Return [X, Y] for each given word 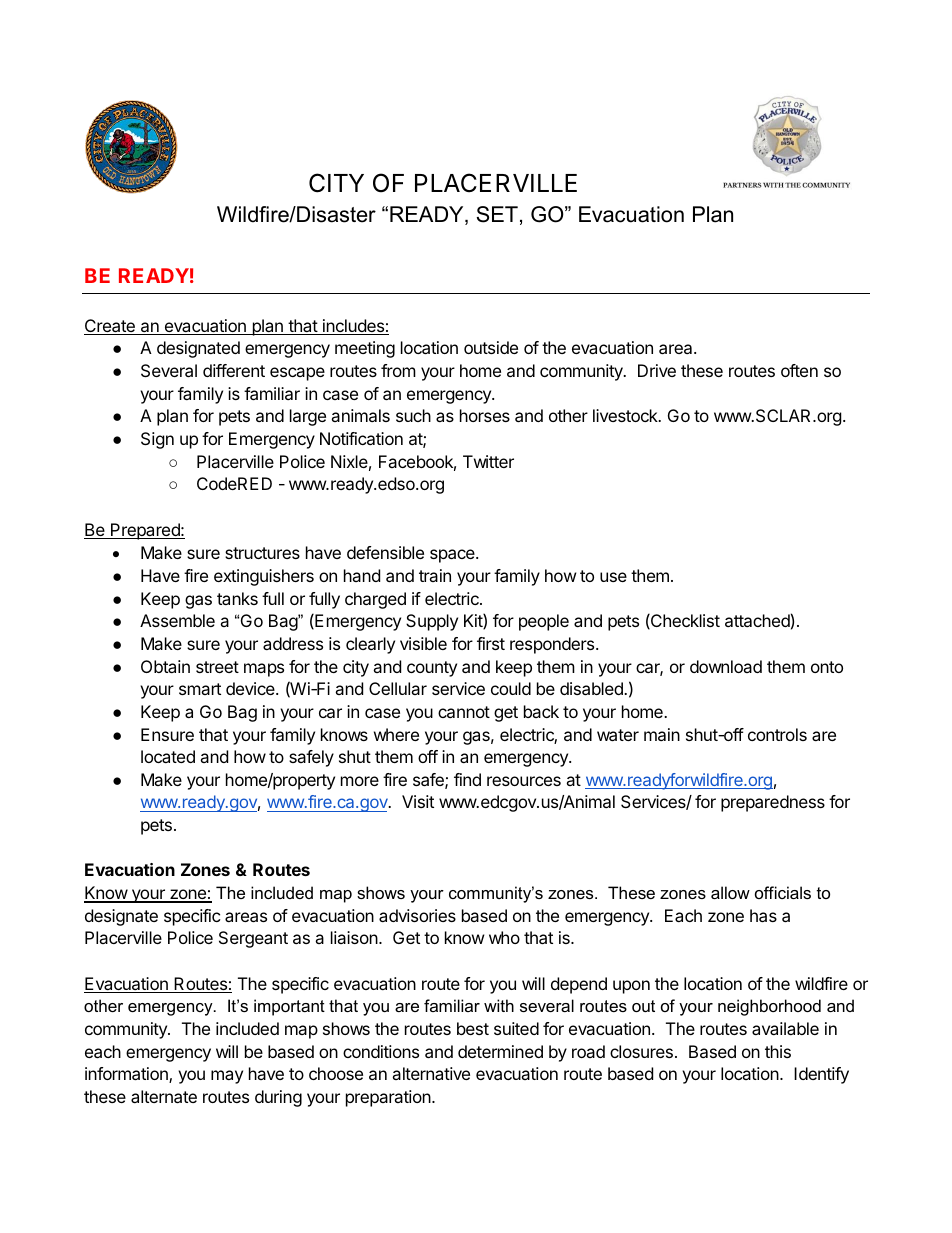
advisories [417, 915]
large [308, 417]
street [217, 667]
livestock [626, 415]
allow [730, 892]
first [491, 643]
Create [110, 327]
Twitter [488, 461]
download [726, 666]
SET [497, 214]
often [799, 370]
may [227, 1077]
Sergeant [253, 939]
